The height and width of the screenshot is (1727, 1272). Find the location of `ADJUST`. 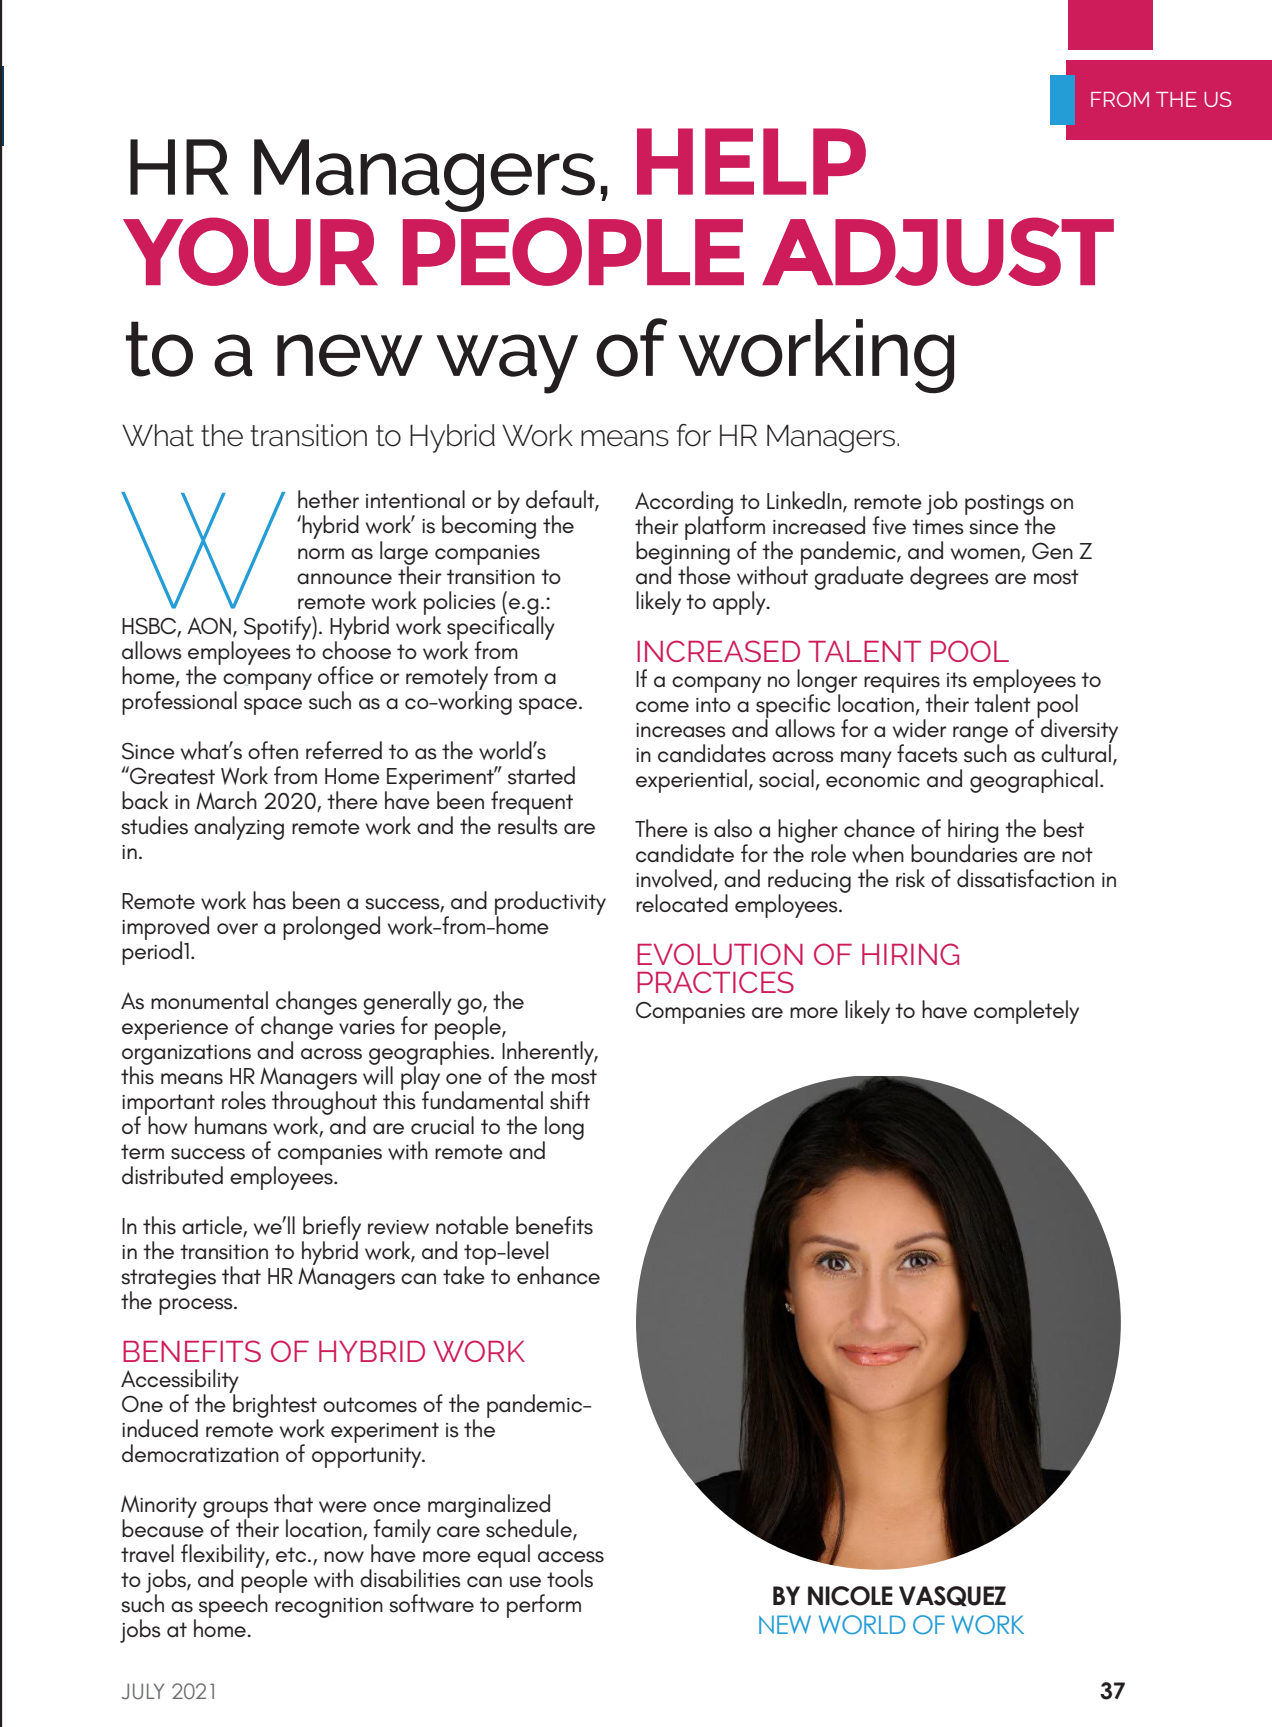

ADJUST is located at coordinates (938, 251).
